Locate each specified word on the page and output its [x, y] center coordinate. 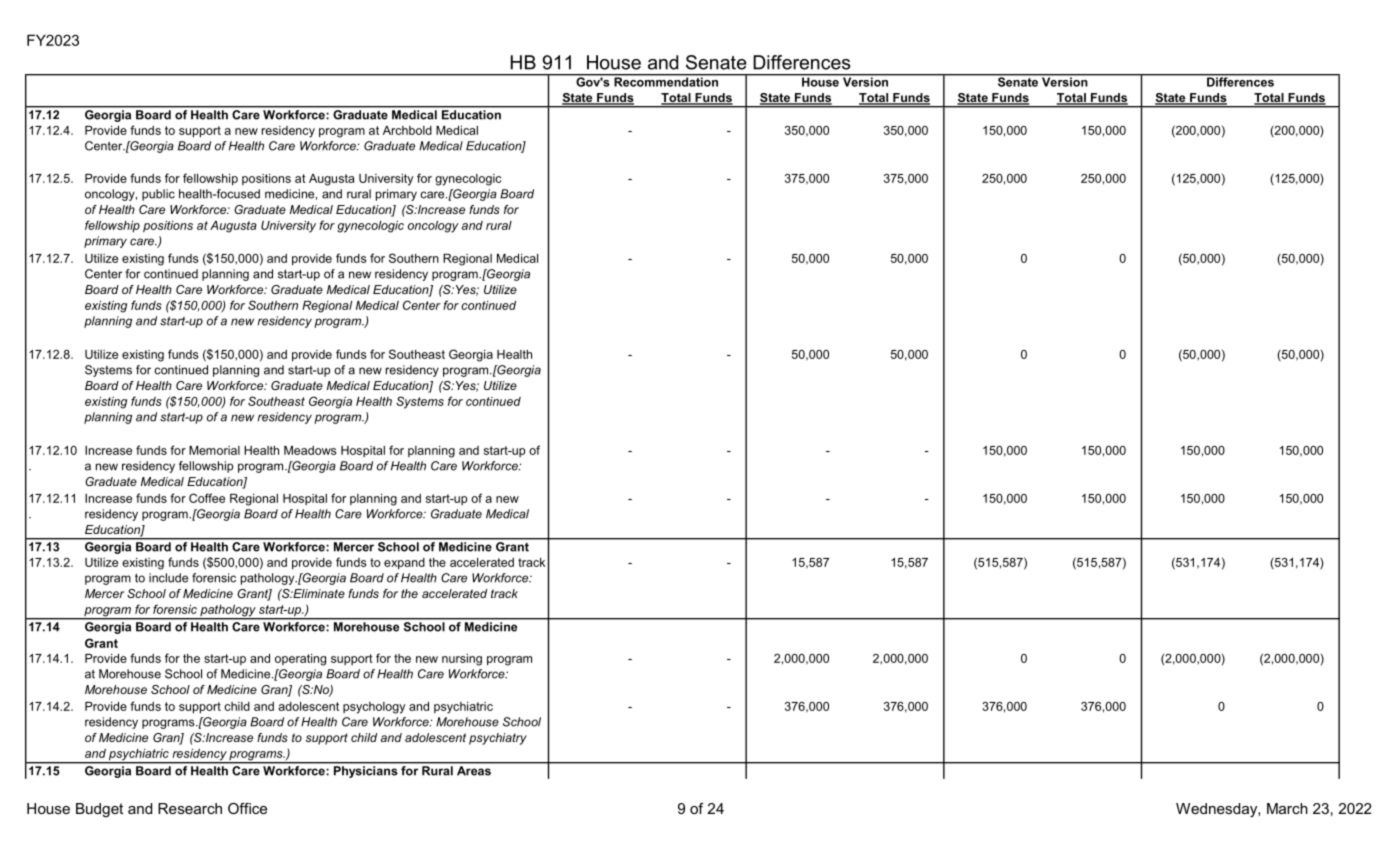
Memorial [214, 450]
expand [404, 564]
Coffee [207, 498]
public [158, 195]
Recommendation [666, 81]
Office [247, 808]
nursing [462, 660]
